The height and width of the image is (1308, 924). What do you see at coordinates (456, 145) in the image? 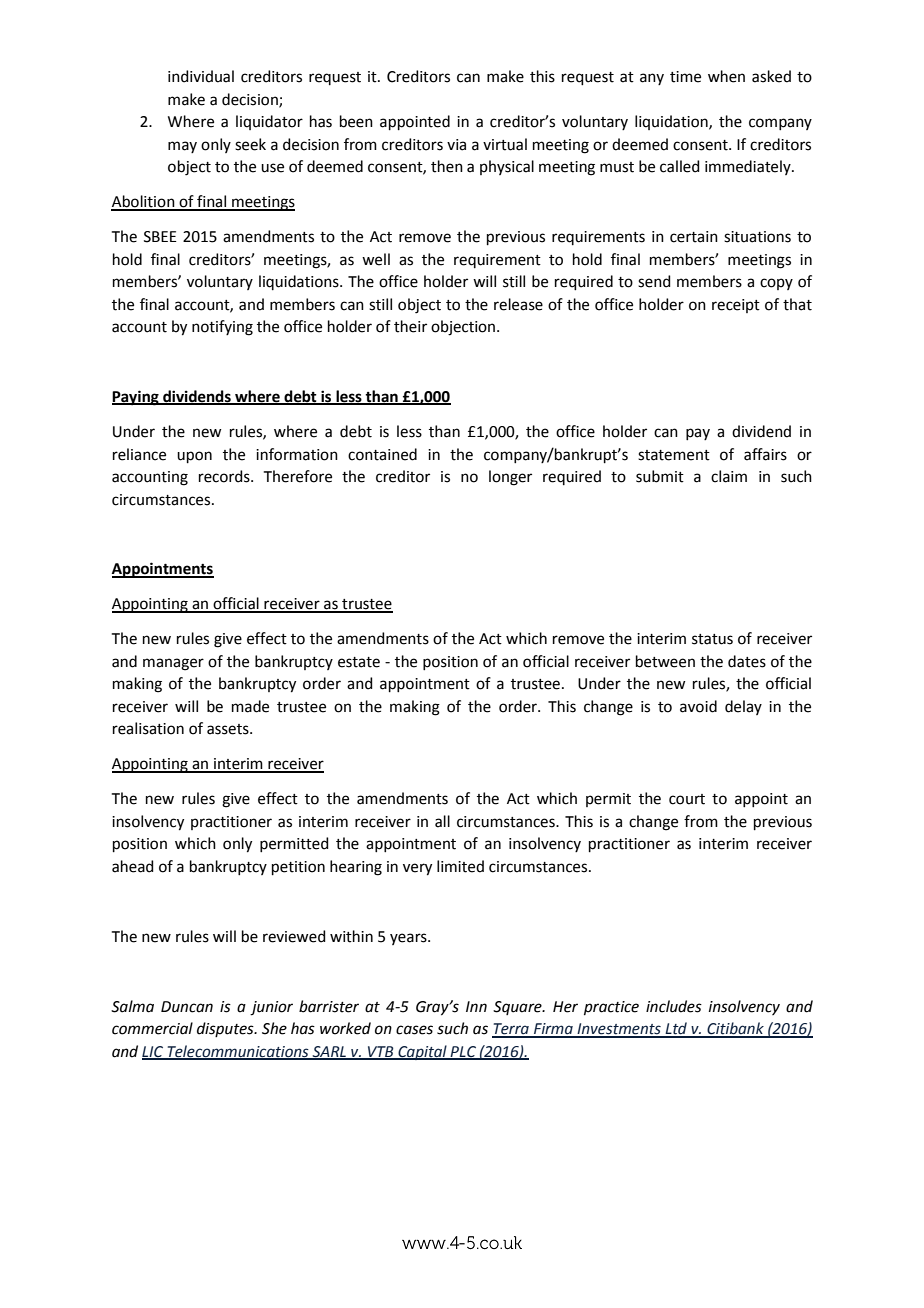
I see `via` at bounding box center [456, 145].
